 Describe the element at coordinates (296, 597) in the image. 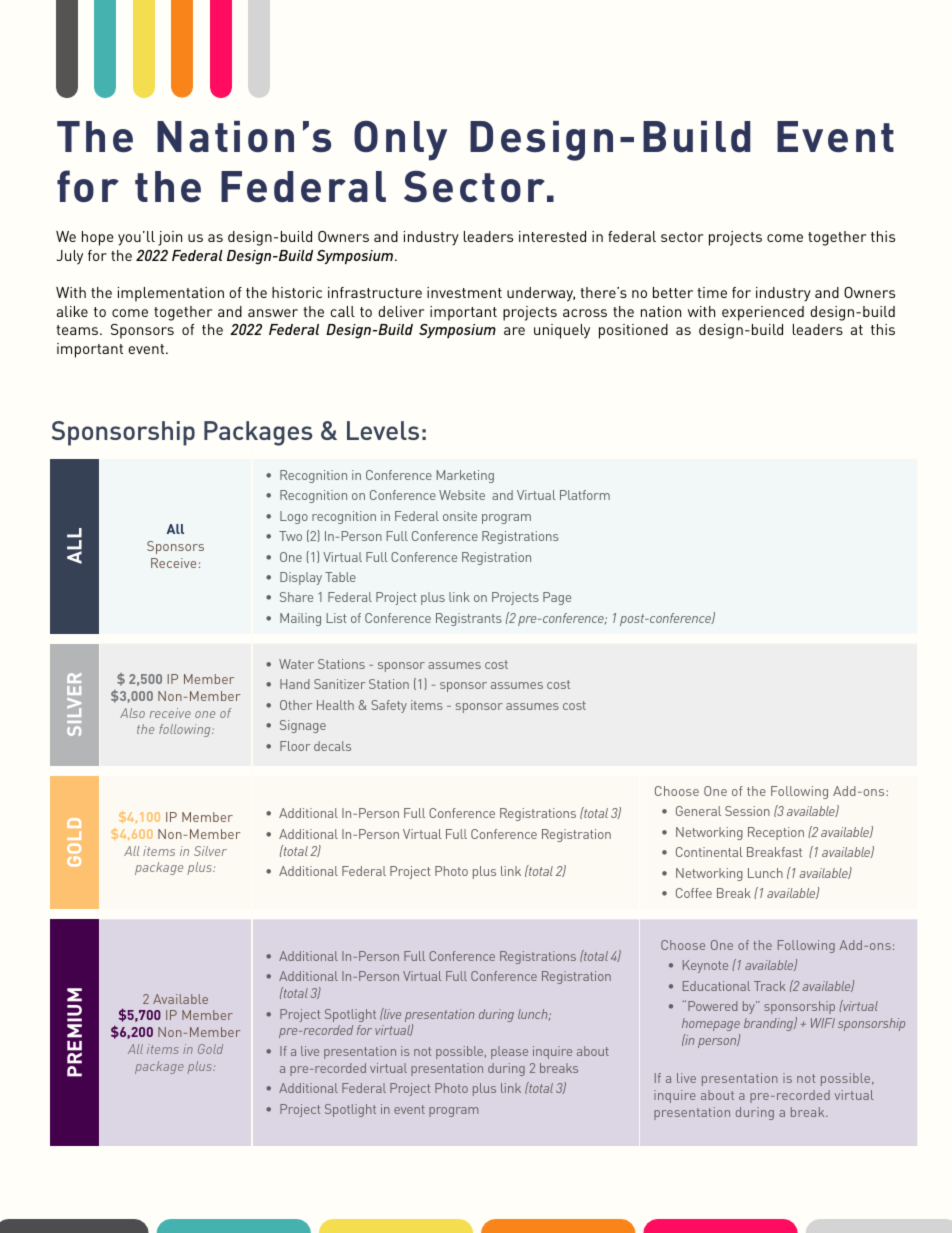

I see `Share` at that location.
